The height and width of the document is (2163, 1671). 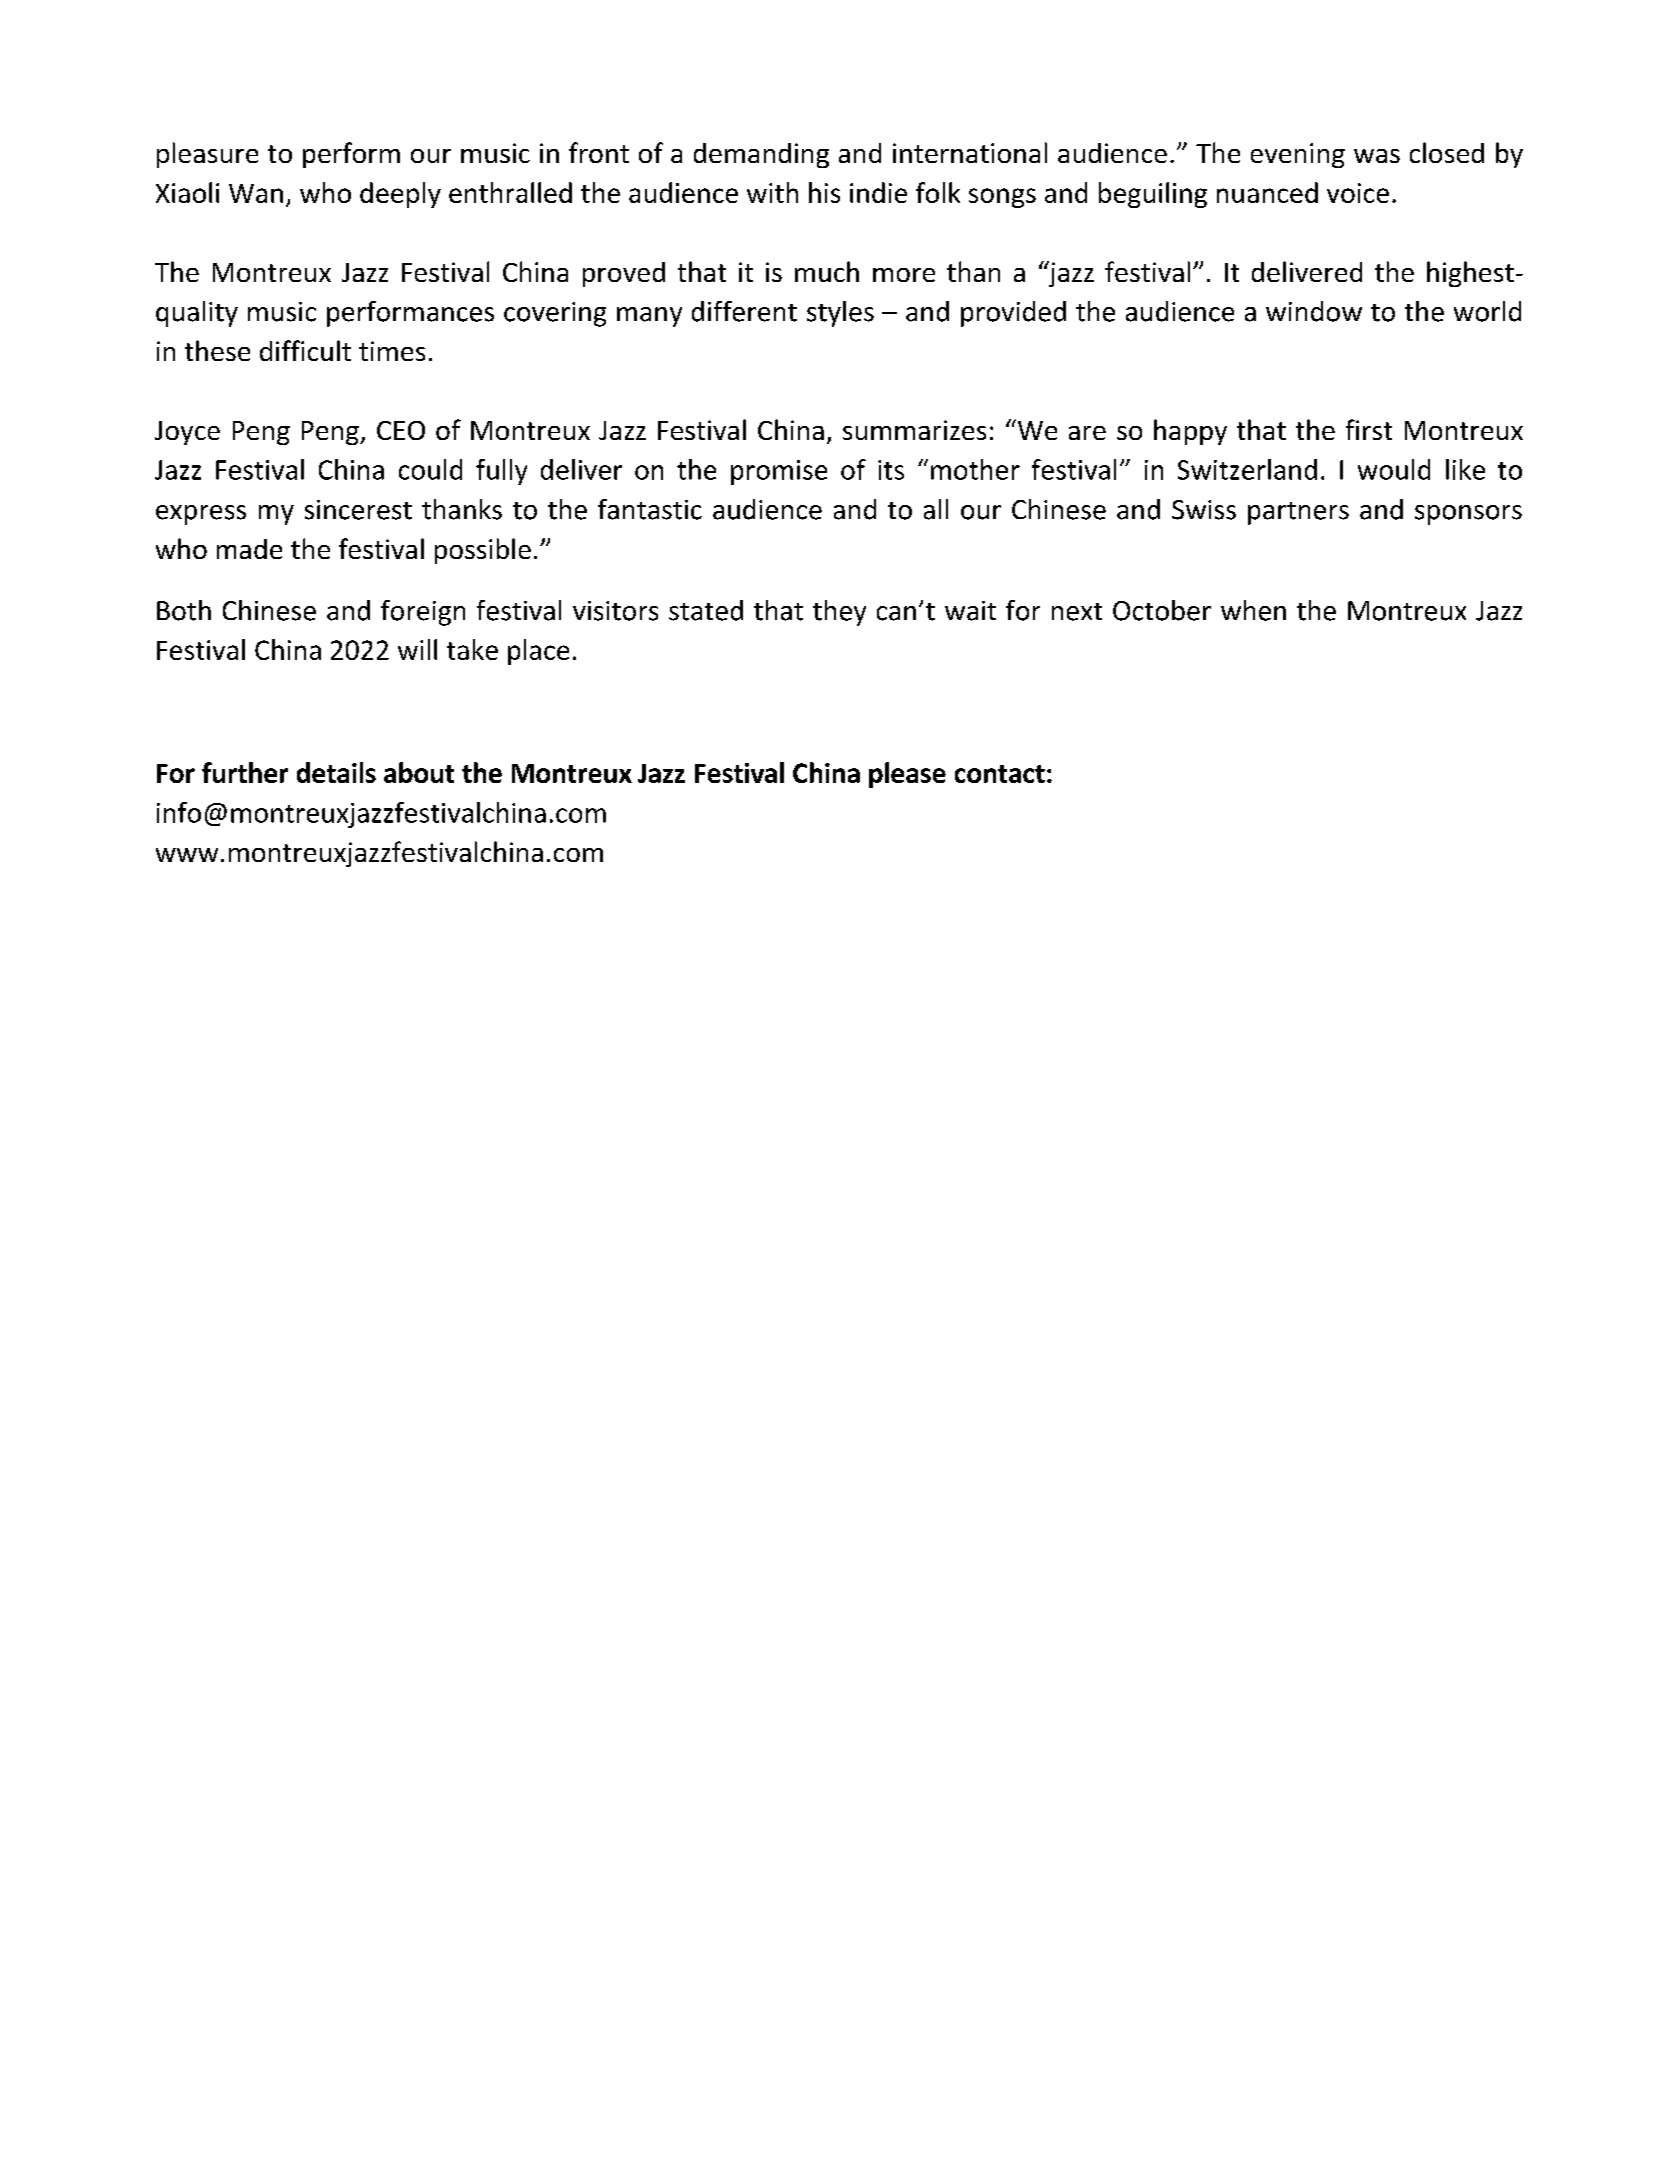 I want to click on please, so click(x=907, y=775).
